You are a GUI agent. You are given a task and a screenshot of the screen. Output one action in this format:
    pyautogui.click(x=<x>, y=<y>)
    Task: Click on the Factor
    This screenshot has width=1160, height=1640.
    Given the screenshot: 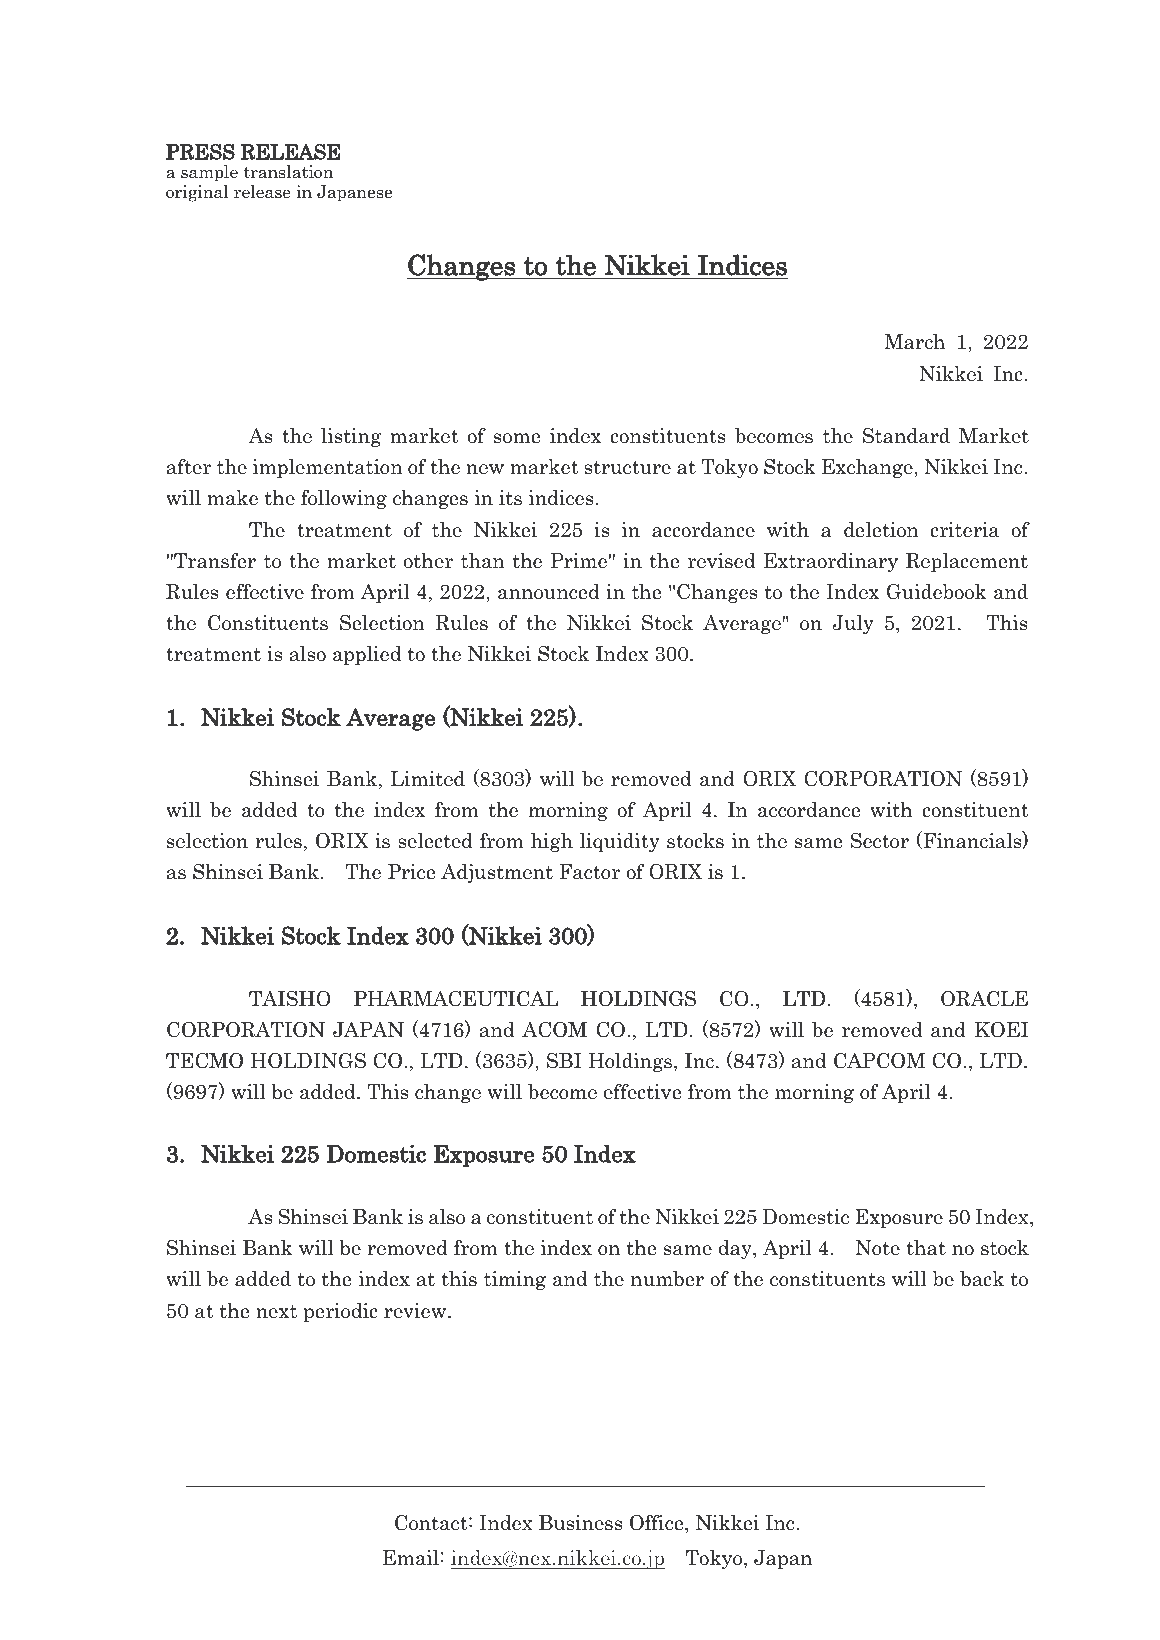 What is the action you would take?
    pyautogui.click(x=589, y=872)
